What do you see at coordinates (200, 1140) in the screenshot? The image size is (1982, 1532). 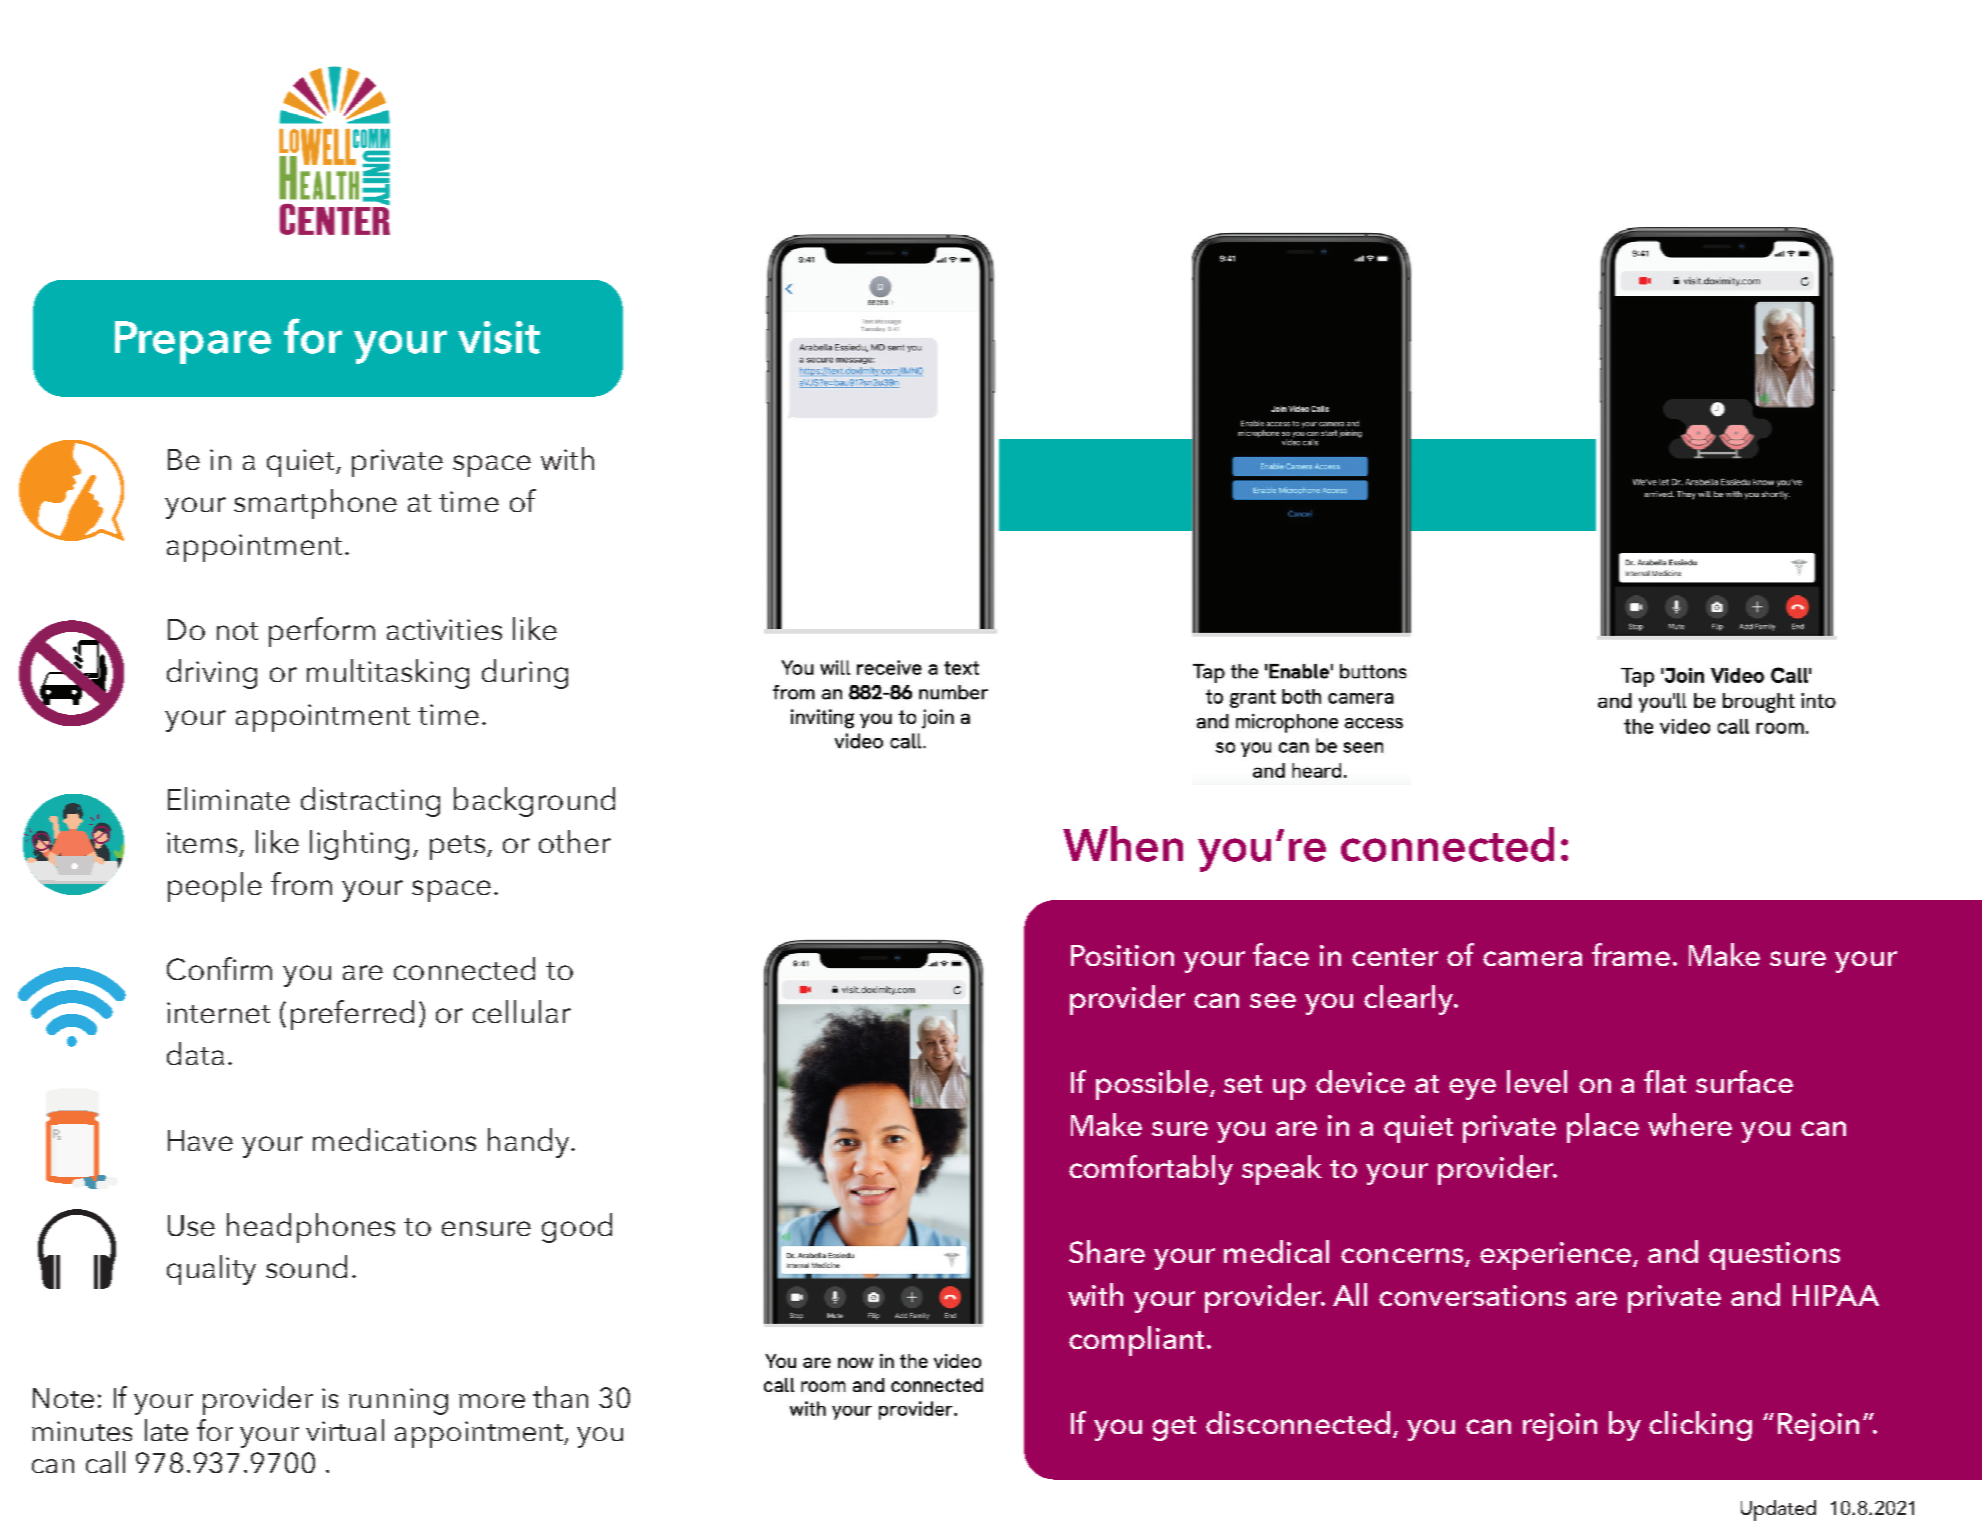 I see `Have` at bounding box center [200, 1140].
